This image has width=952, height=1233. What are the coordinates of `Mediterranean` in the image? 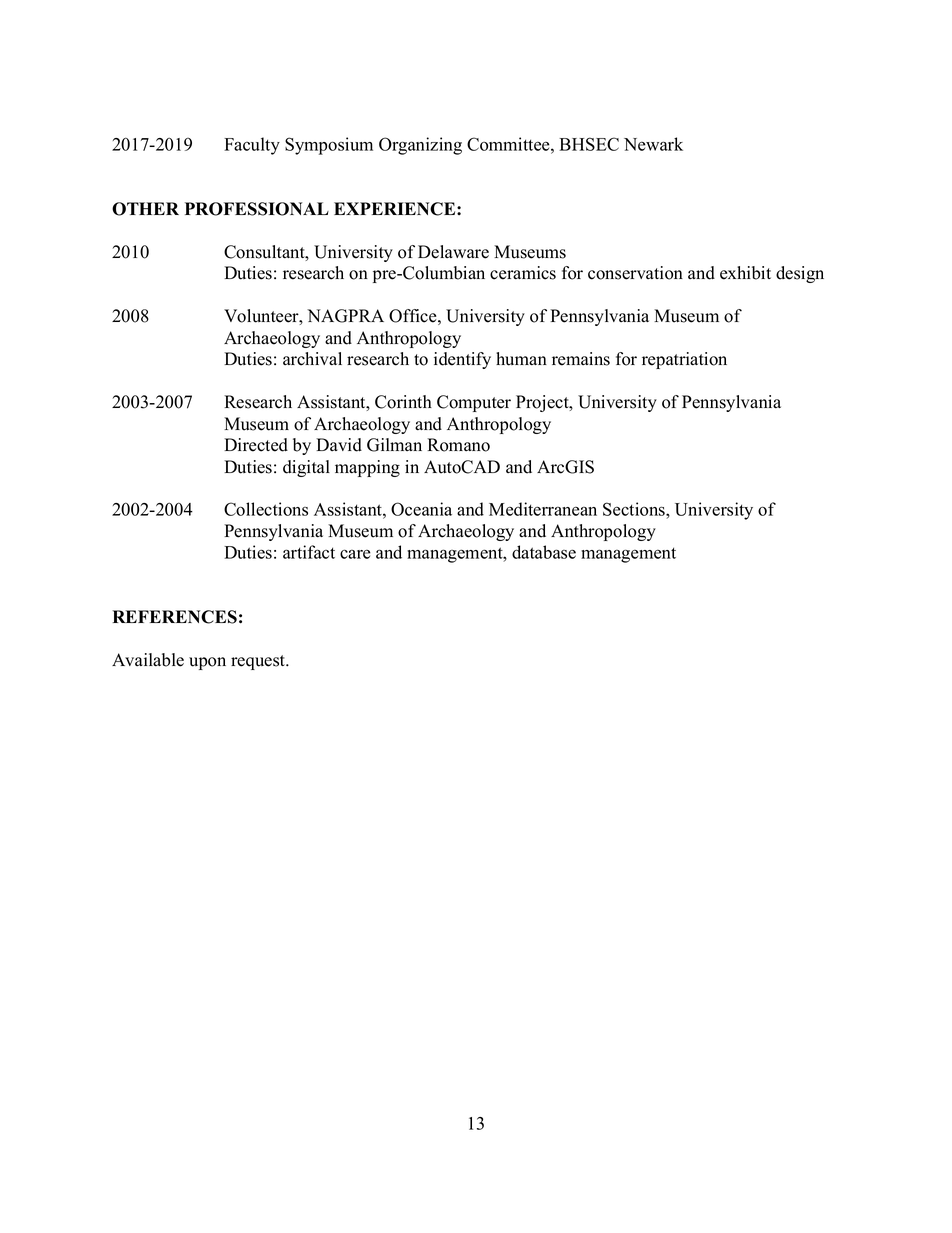 It's located at (543, 509).
